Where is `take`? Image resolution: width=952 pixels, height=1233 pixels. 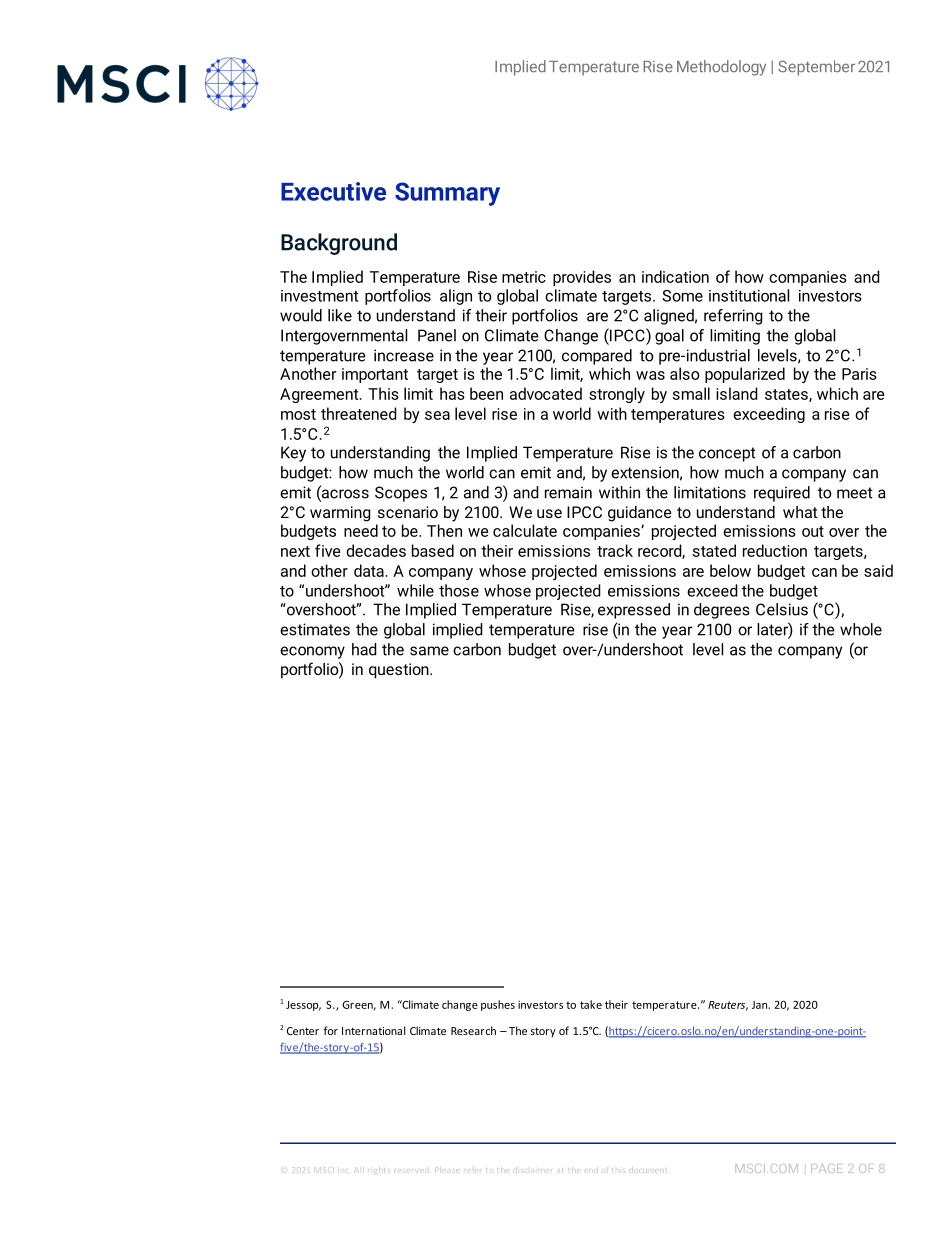 take is located at coordinates (591, 1004).
